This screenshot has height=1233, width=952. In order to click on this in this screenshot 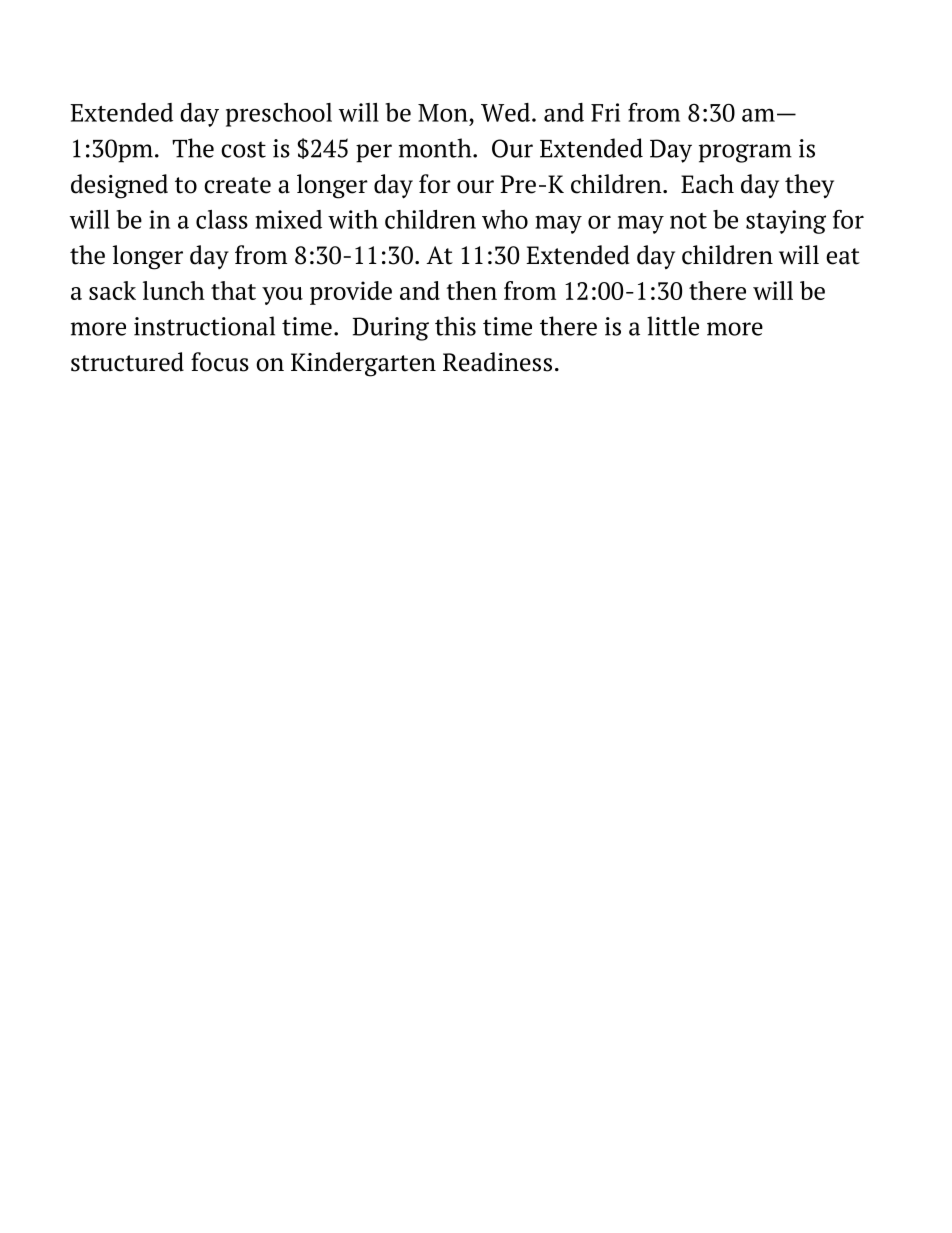, I will do `click(455, 326)`.
